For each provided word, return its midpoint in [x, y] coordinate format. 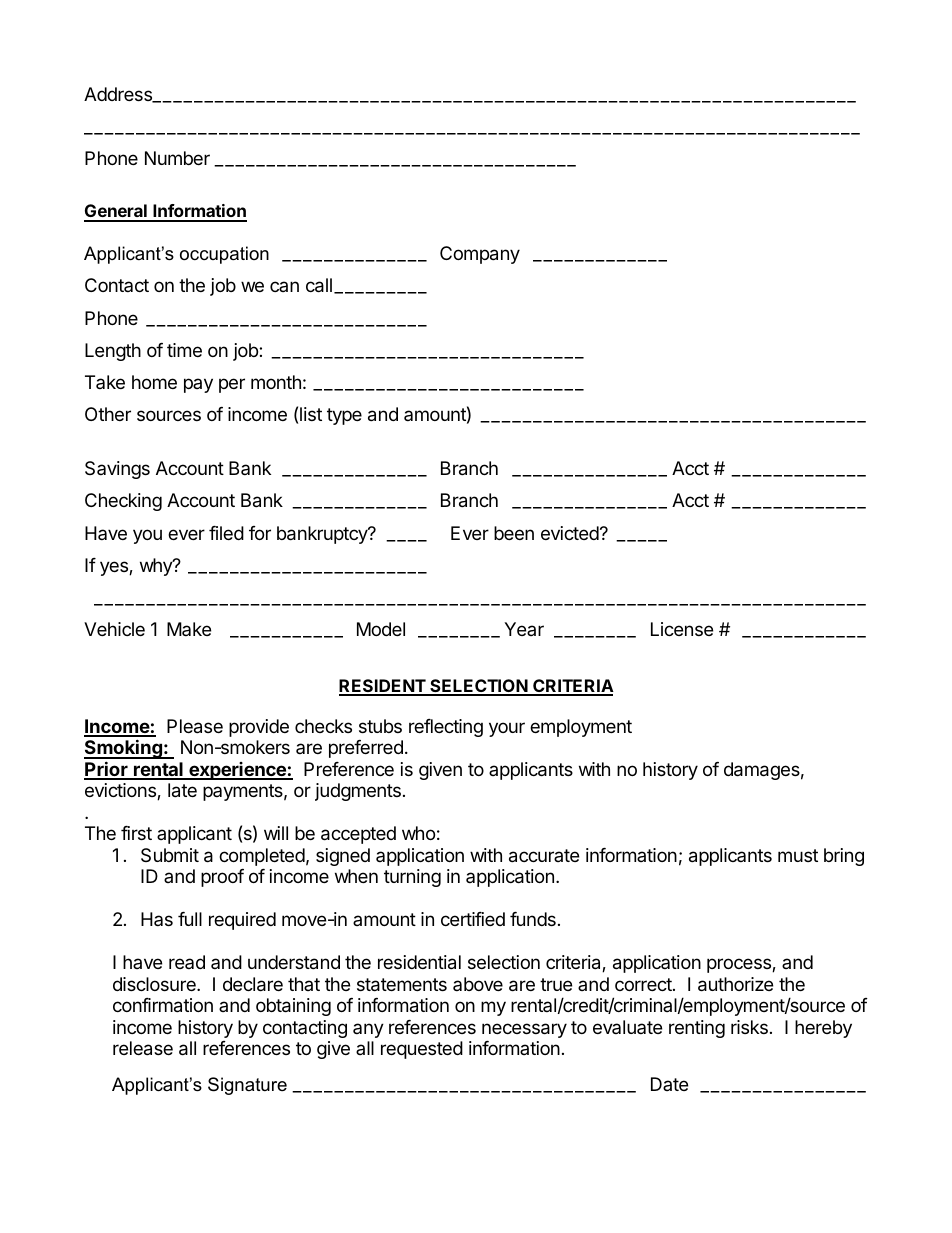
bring [844, 857]
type [344, 416]
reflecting [446, 728]
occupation [224, 255]
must [798, 855]
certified [473, 919]
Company [480, 255]
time [184, 350]
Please [195, 726]
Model [381, 629]
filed [226, 533]
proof [222, 878]
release [143, 1048]
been [514, 533]
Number [177, 158]
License [682, 629]
